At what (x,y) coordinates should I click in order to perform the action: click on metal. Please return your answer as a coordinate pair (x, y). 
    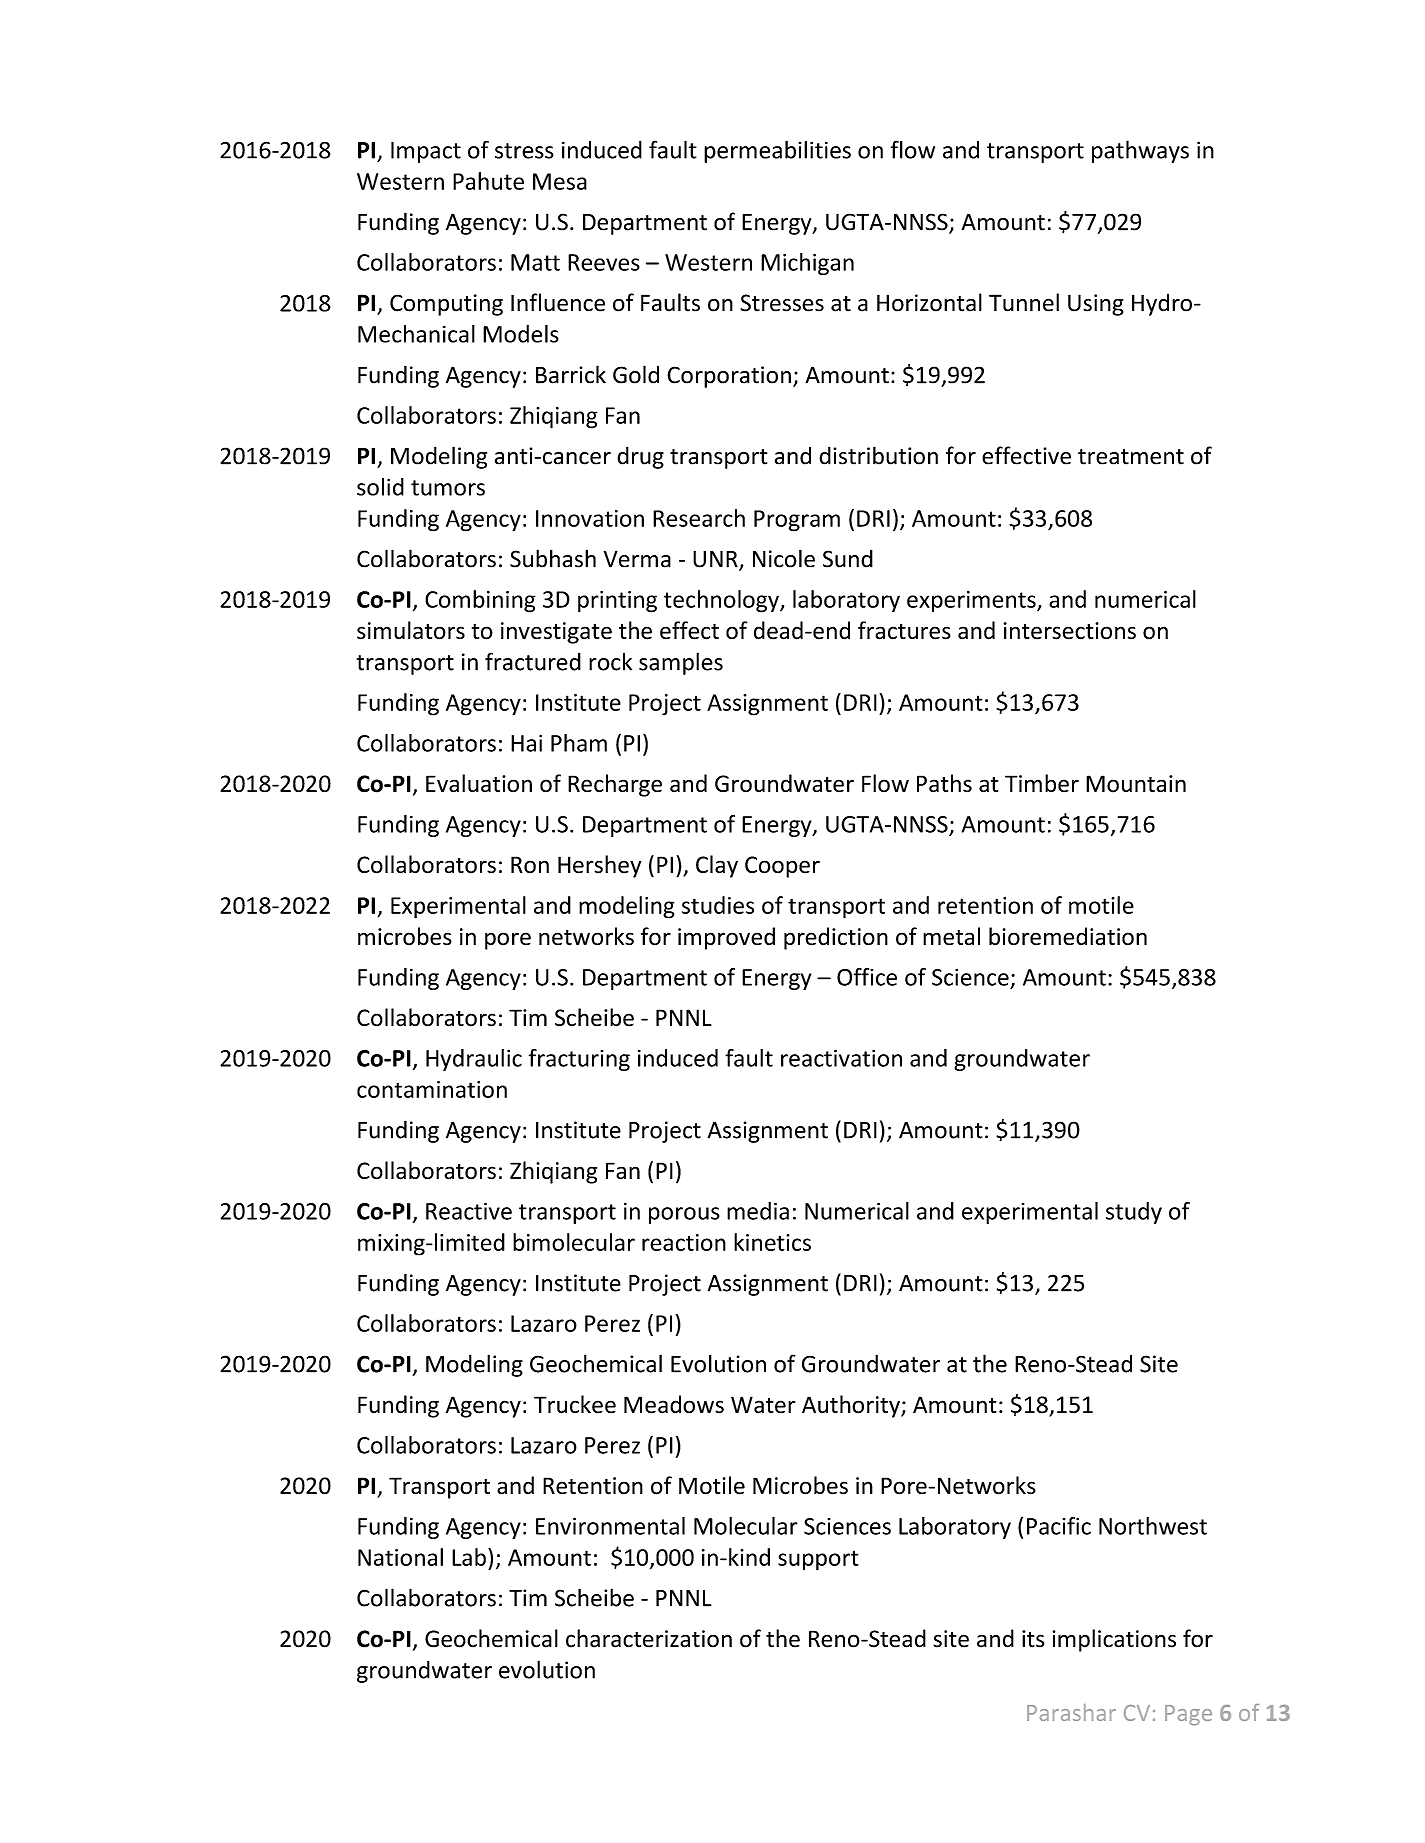
    Looking at the image, I should click on (951, 936).
